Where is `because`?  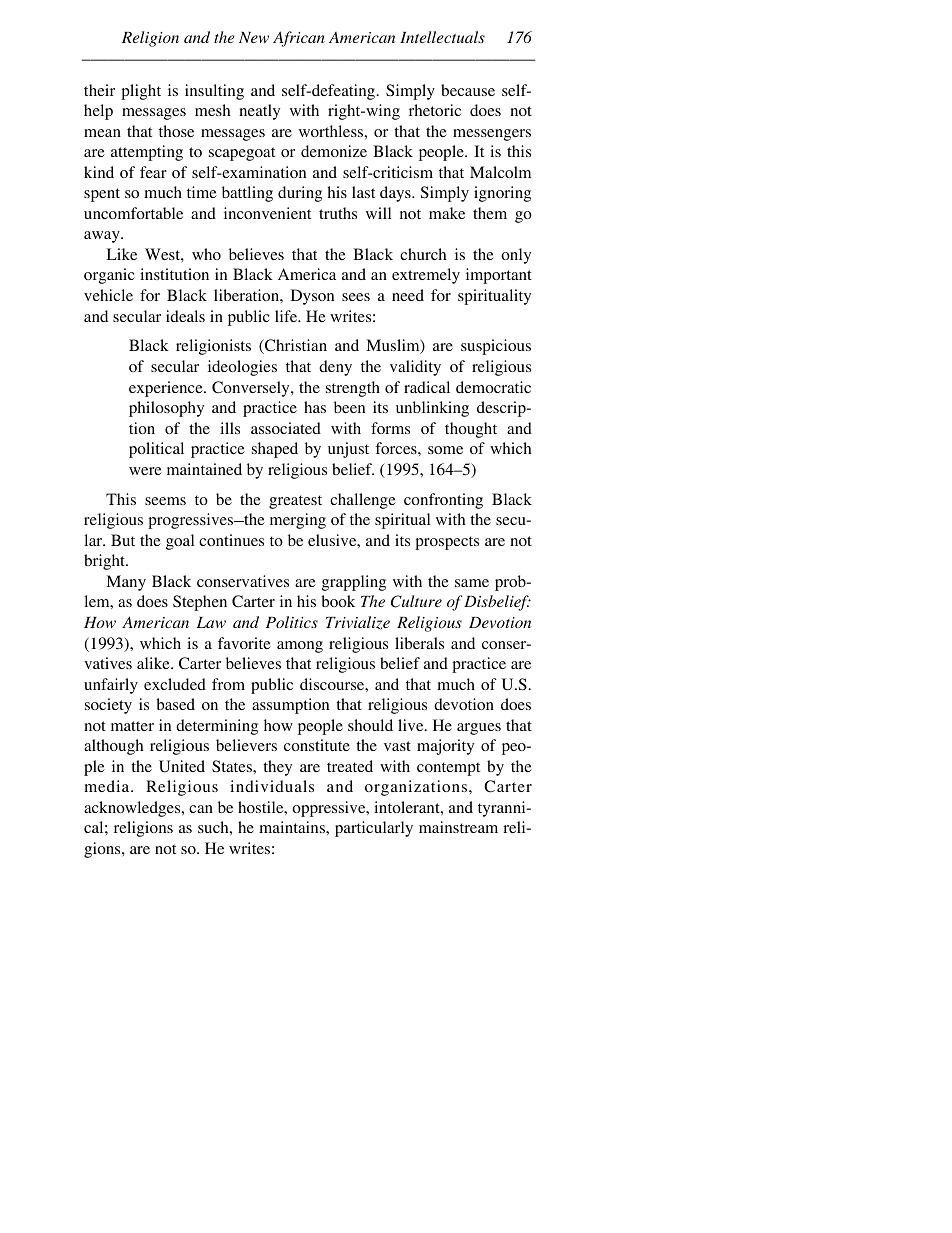 because is located at coordinates (468, 90).
